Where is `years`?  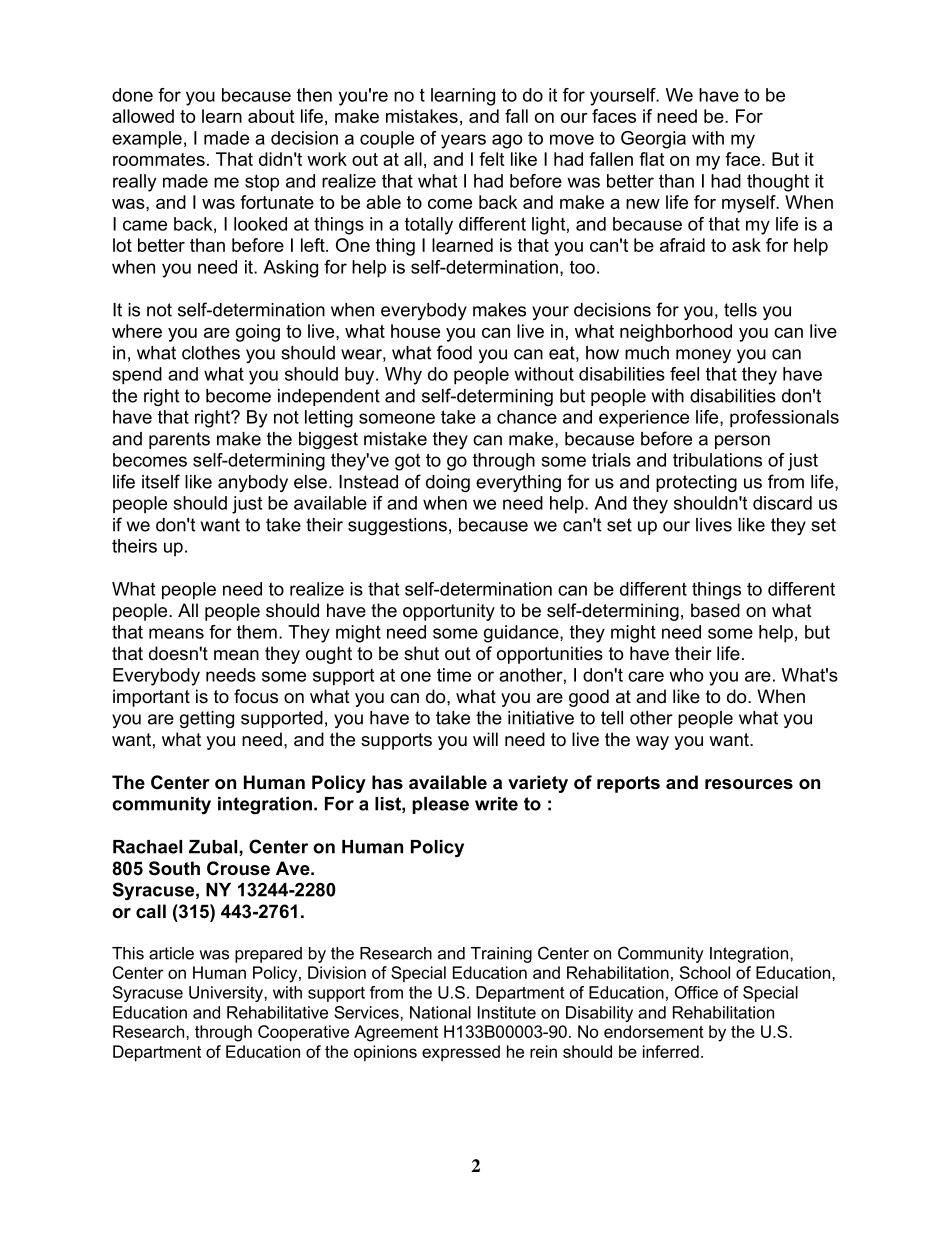
years is located at coordinates (463, 141).
